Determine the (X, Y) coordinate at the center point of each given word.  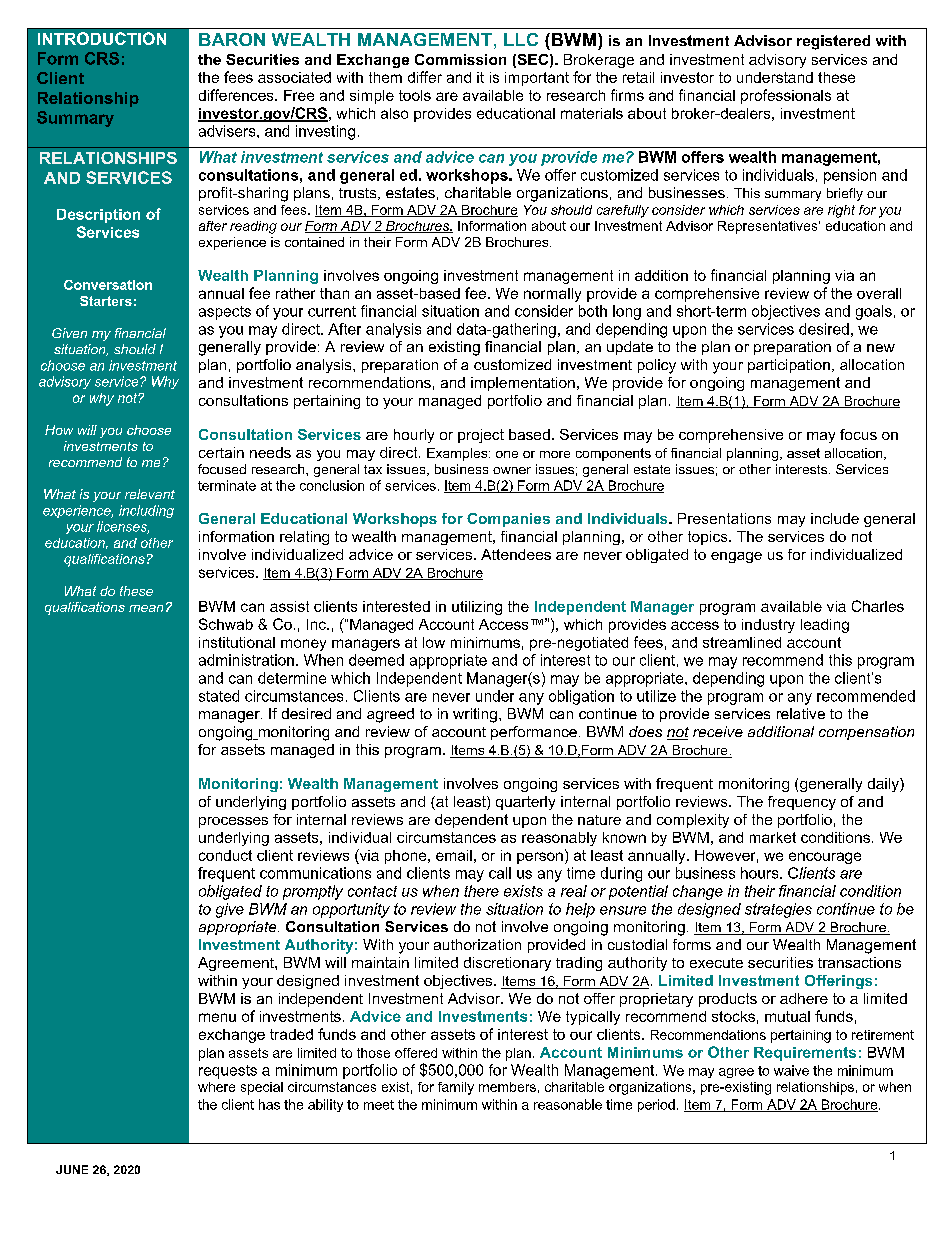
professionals (786, 96)
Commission (460, 59)
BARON (232, 39)
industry (768, 626)
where (216, 1087)
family (456, 1088)
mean (146, 608)
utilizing (477, 608)
